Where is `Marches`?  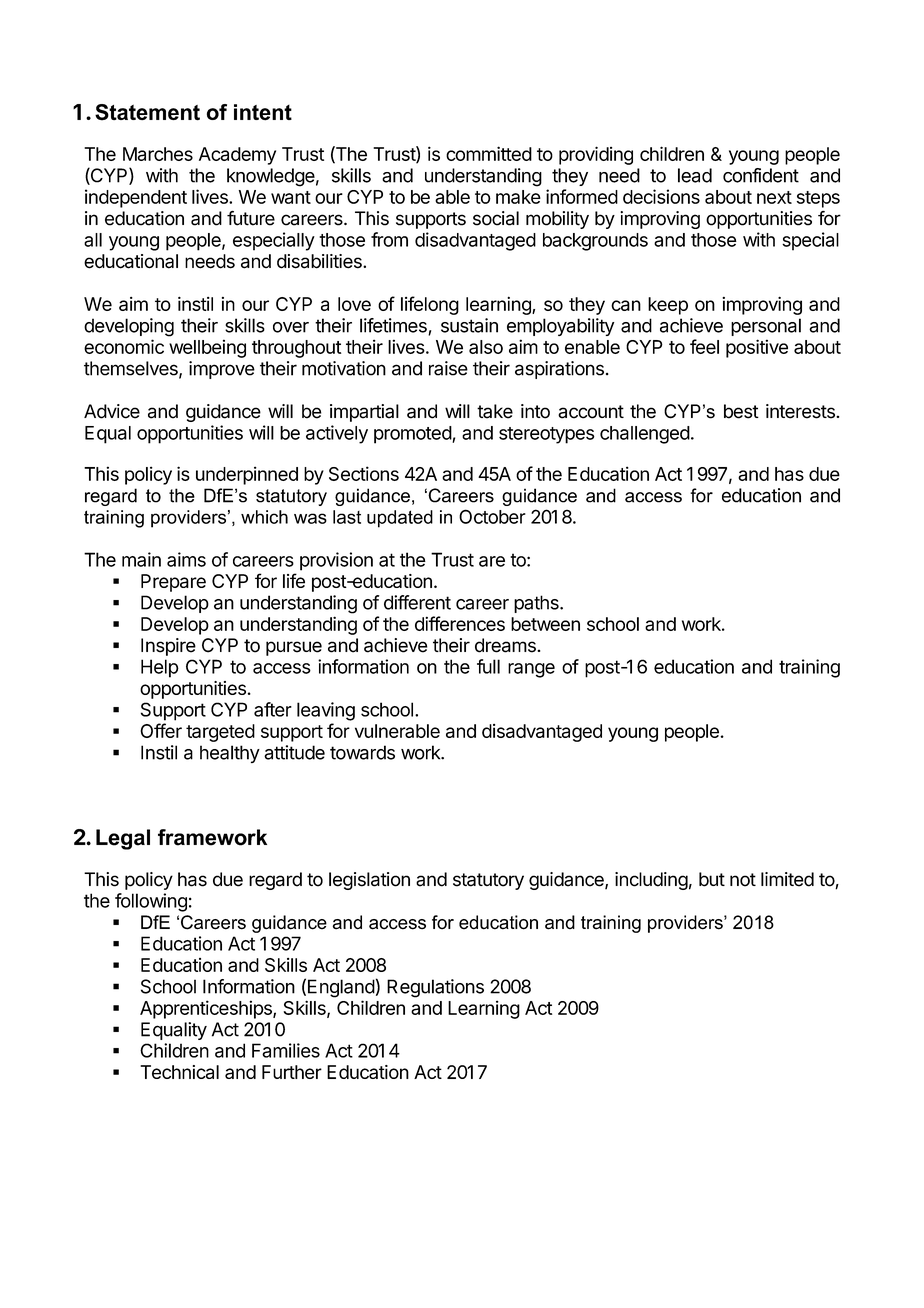
Marches is located at coordinates (158, 154).
